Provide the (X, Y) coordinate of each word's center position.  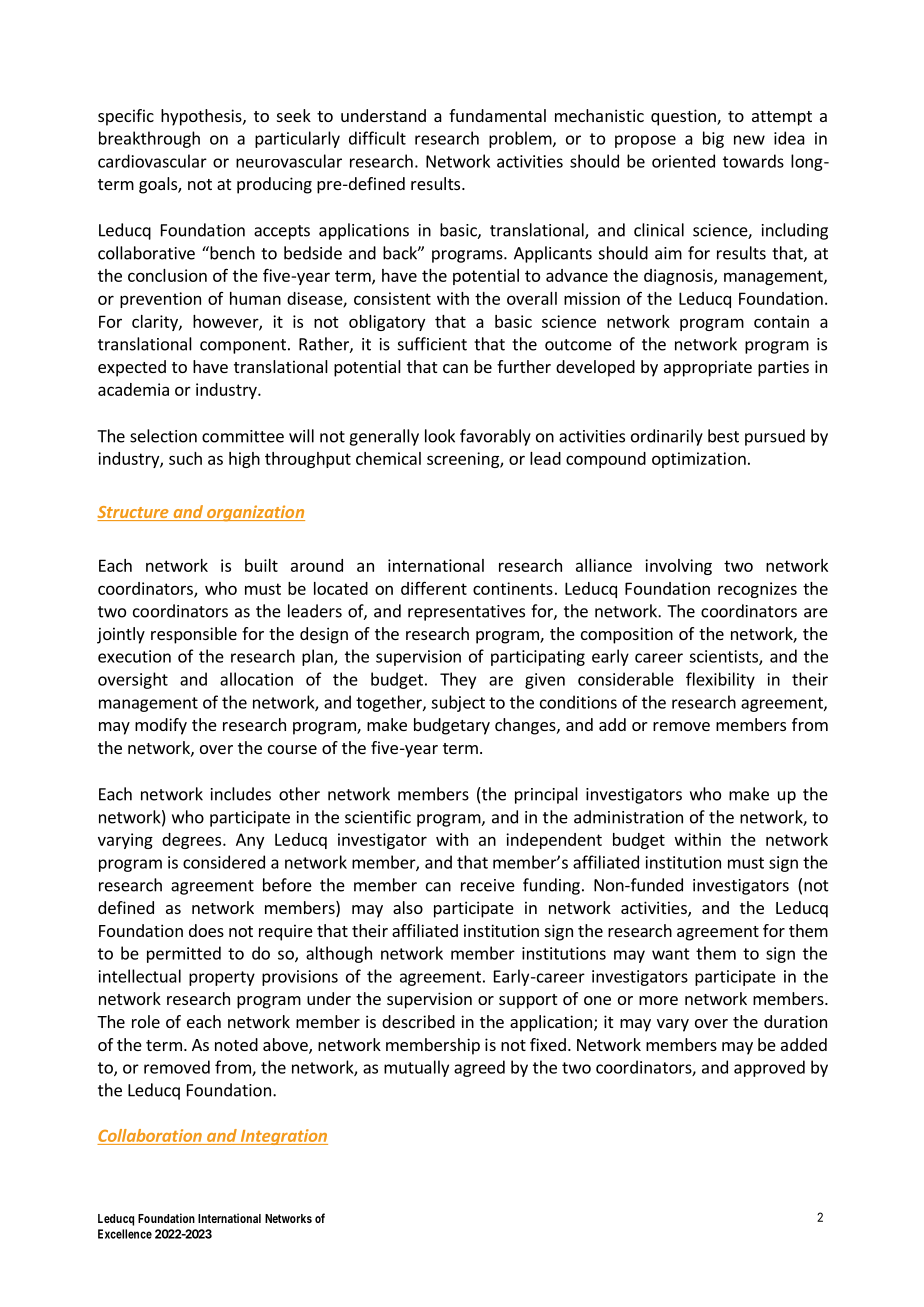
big (713, 139)
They (458, 680)
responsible (194, 635)
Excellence (125, 1234)
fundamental (497, 115)
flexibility (720, 680)
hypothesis (202, 117)
